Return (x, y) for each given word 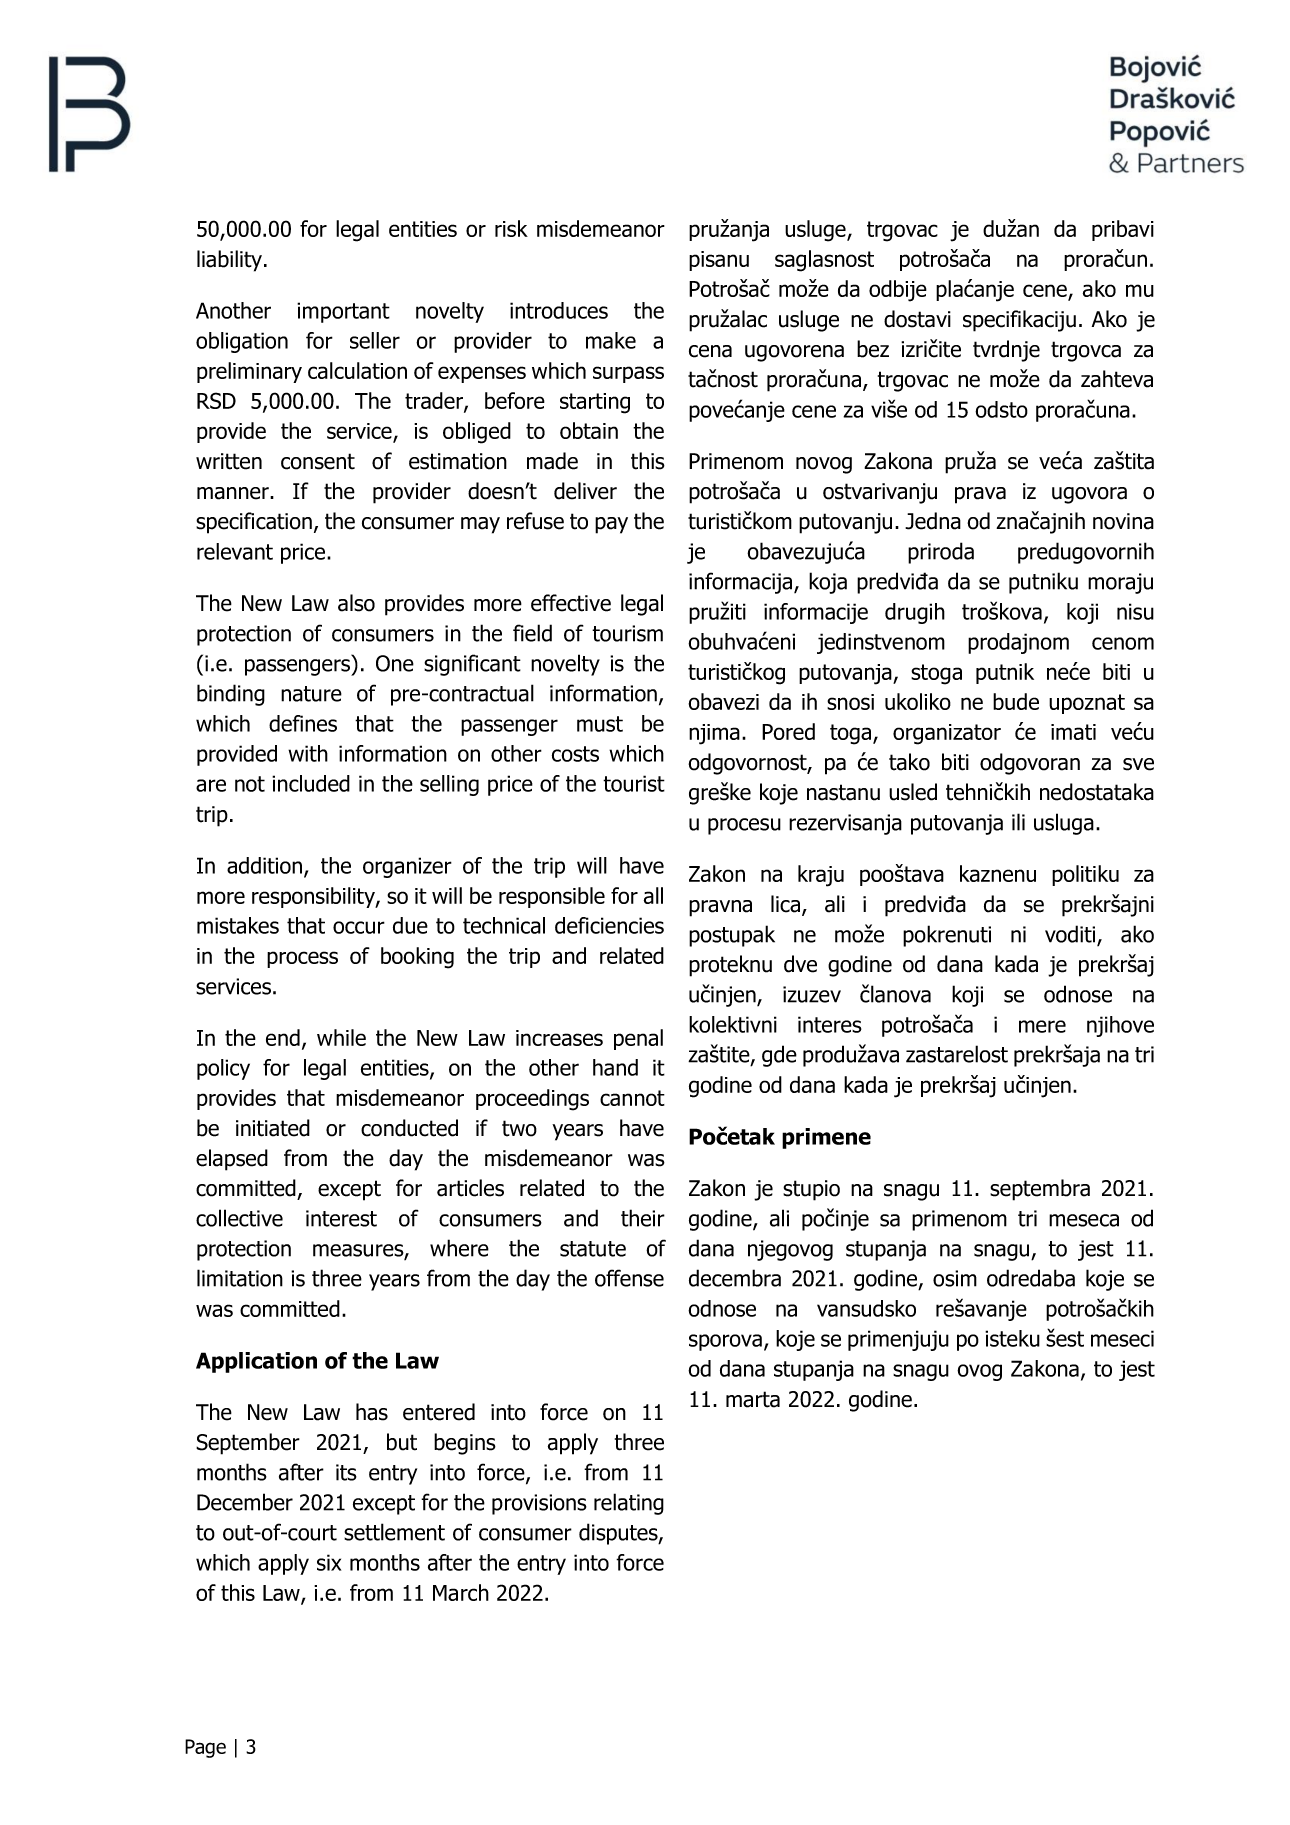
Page (205, 1748)
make (611, 340)
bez (873, 349)
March (461, 1592)
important (343, 312)
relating (629, 1504)
